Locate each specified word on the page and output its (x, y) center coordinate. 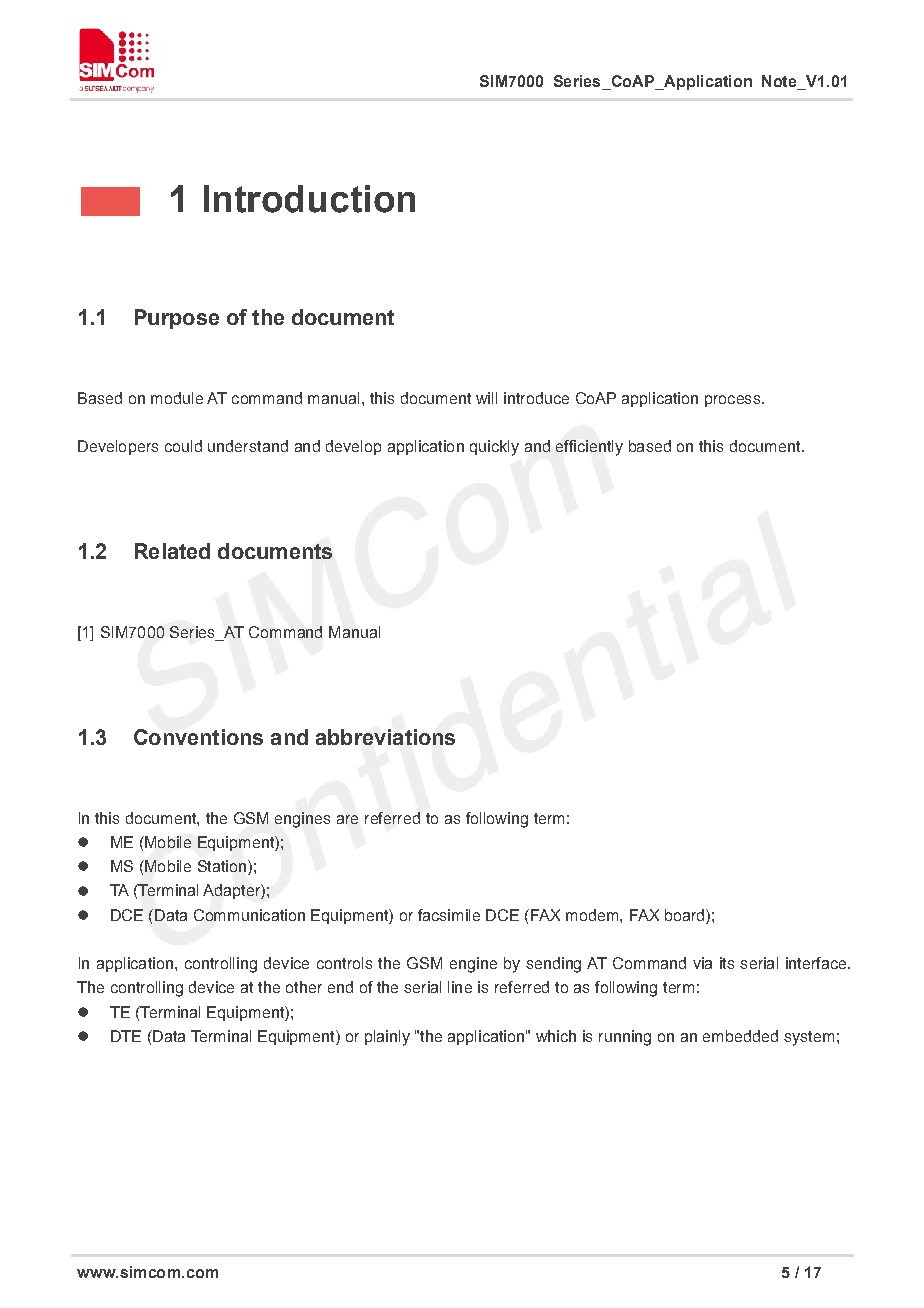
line (460, 987)
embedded (740, 1036)
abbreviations (385, 737)
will (486, 398)
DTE (126, 1036)
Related (172, 551)
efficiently (589, 448)
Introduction (309, 199)
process (734, 401)
